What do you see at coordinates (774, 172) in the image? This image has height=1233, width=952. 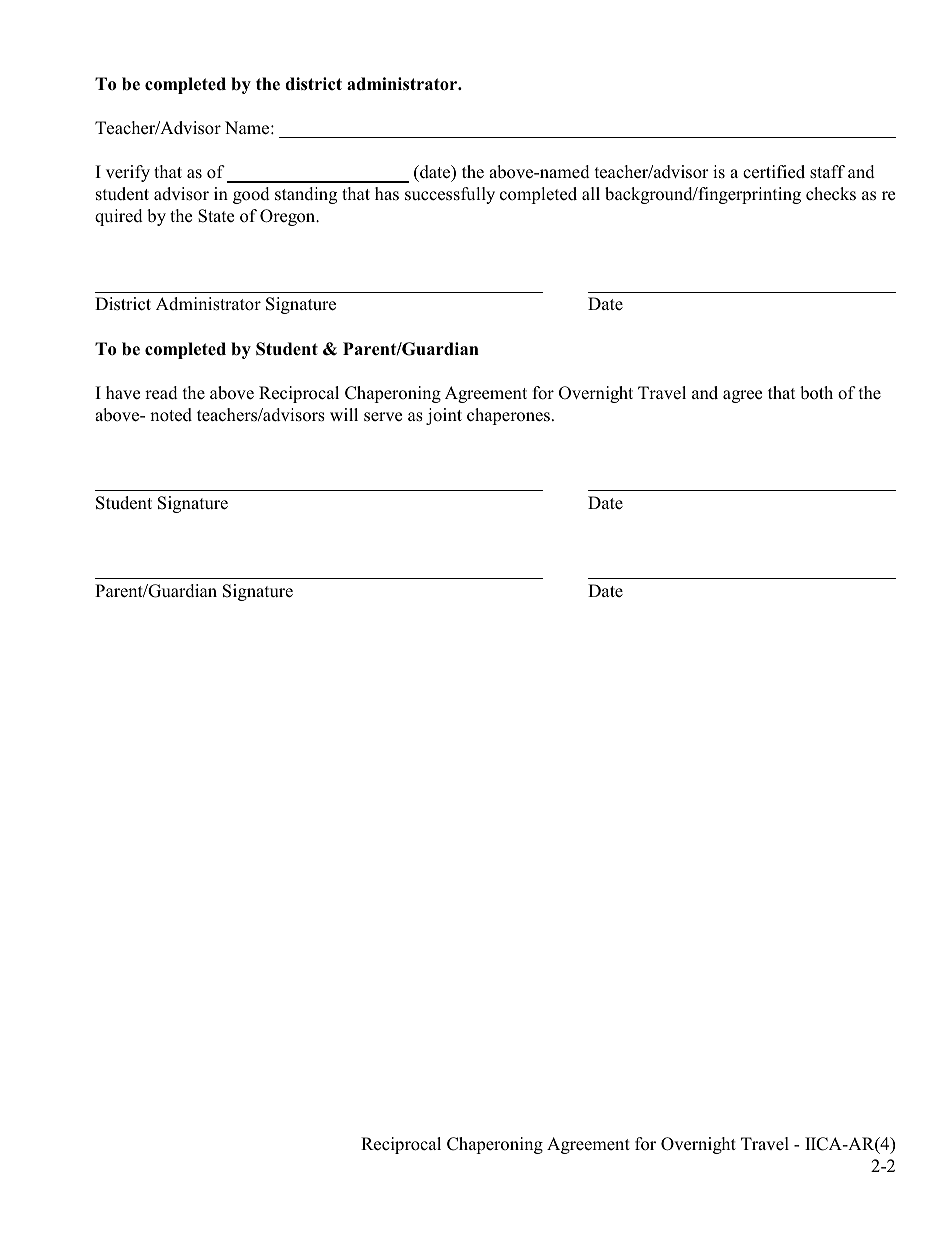 I see `certified` at bounding box center [774, 172].
